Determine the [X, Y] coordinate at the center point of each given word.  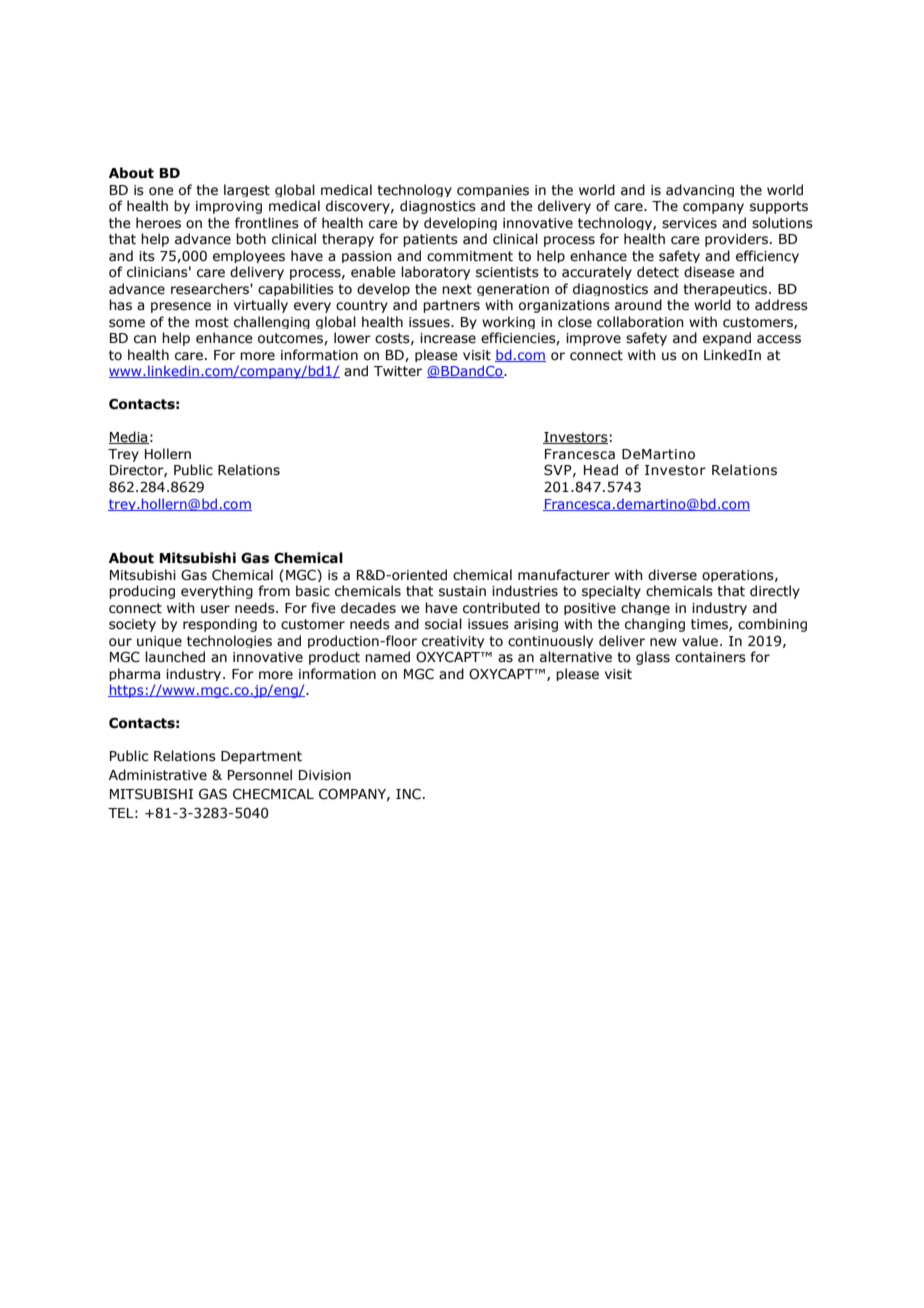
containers [710, 657]
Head [601, 470]
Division [325, 775]
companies [493, 191]
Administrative [158, 775]
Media [129, 437]
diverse [672, 575]
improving [229, 207]
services [689, 223]
